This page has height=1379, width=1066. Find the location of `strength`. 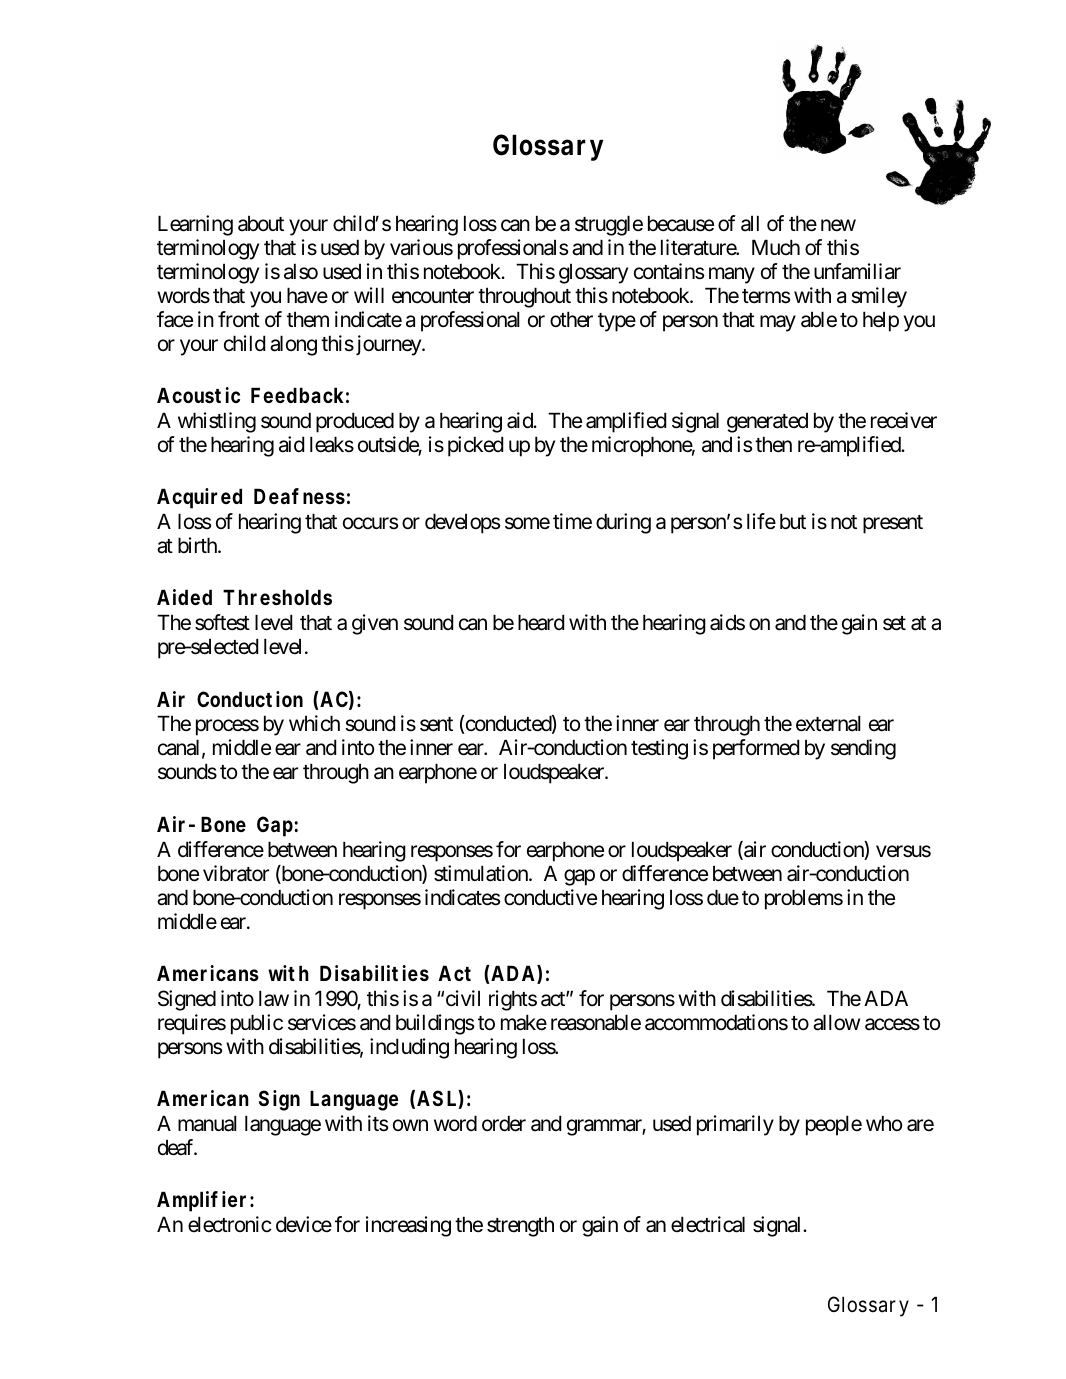

strength is located at coordinates (520, 1226).
